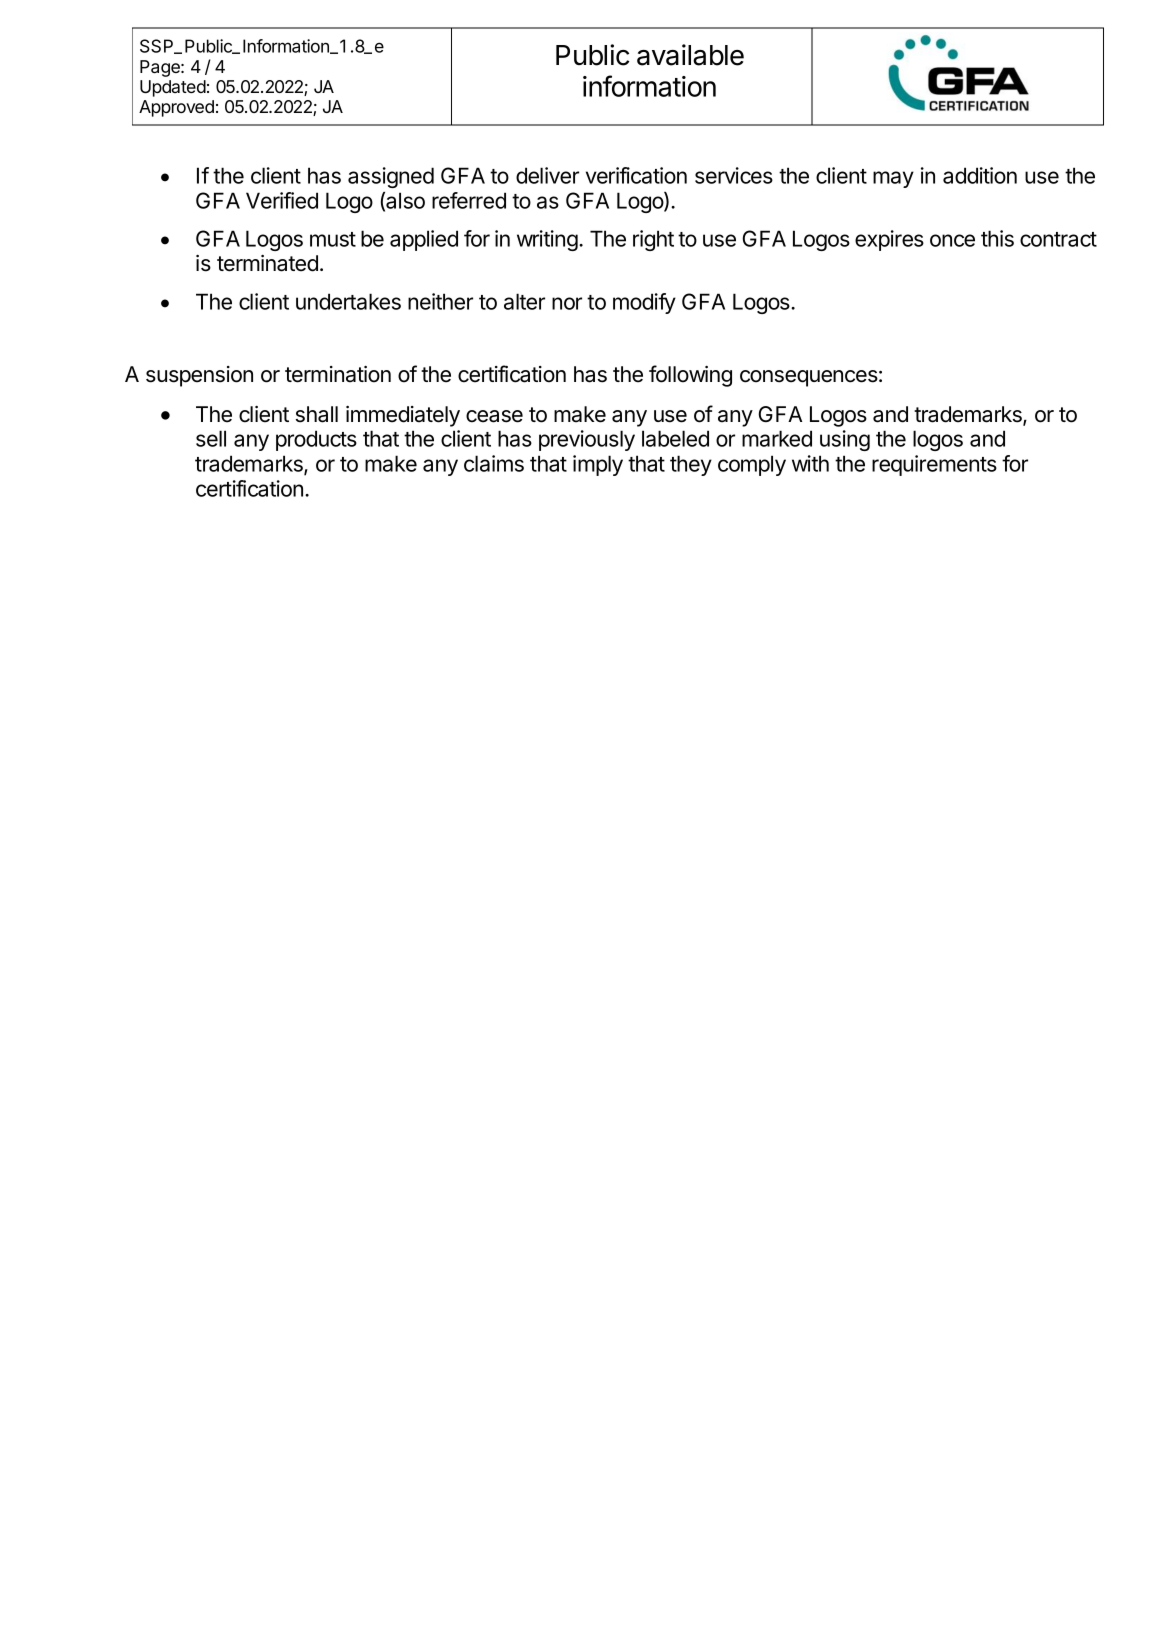 This document has height=1648, width=1165. I want to click on undertakes, so click(348, 301).
